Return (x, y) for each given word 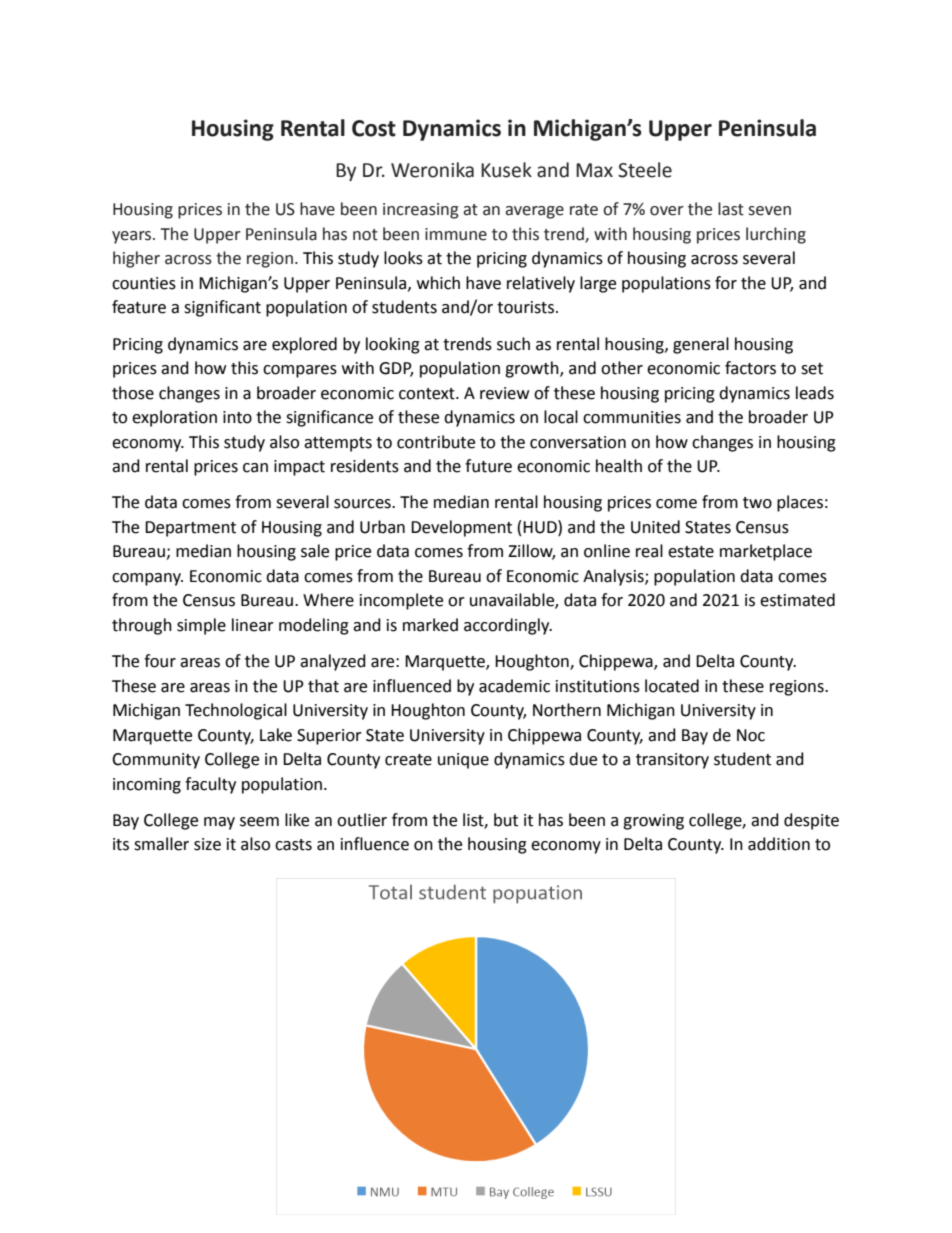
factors (750, 368)
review (504, 393)
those (133, 393)
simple (201, 626)
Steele (645, 170)
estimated (797, 600)
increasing (421, 211)
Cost (374, 128)
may (219, 823)
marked (430, 625)
